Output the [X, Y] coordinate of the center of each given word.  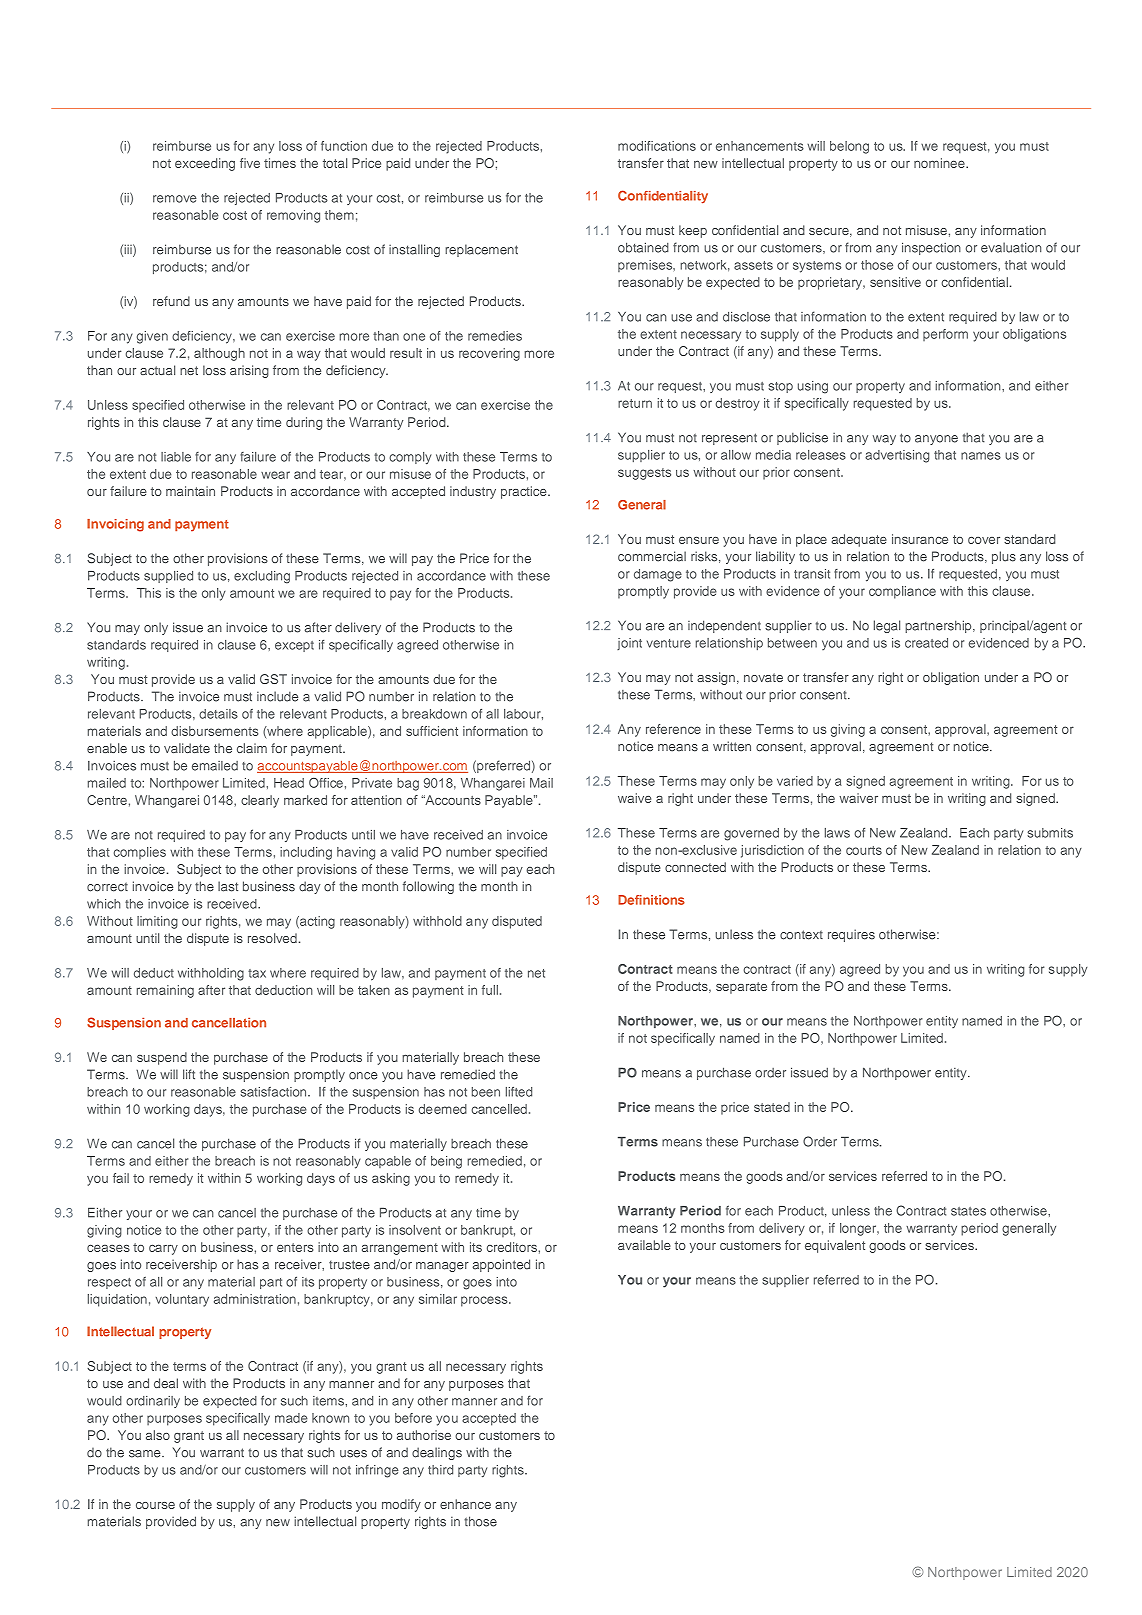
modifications [657, 146]
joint [629, 644]
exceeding [205, 164]
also [158, 1435]
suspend [162, 1058]
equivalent [835, 1246]
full [490, 990]
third [440, 1470]
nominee [940, 163]
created [926, 643]
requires [851, 935]
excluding [262, 577]
